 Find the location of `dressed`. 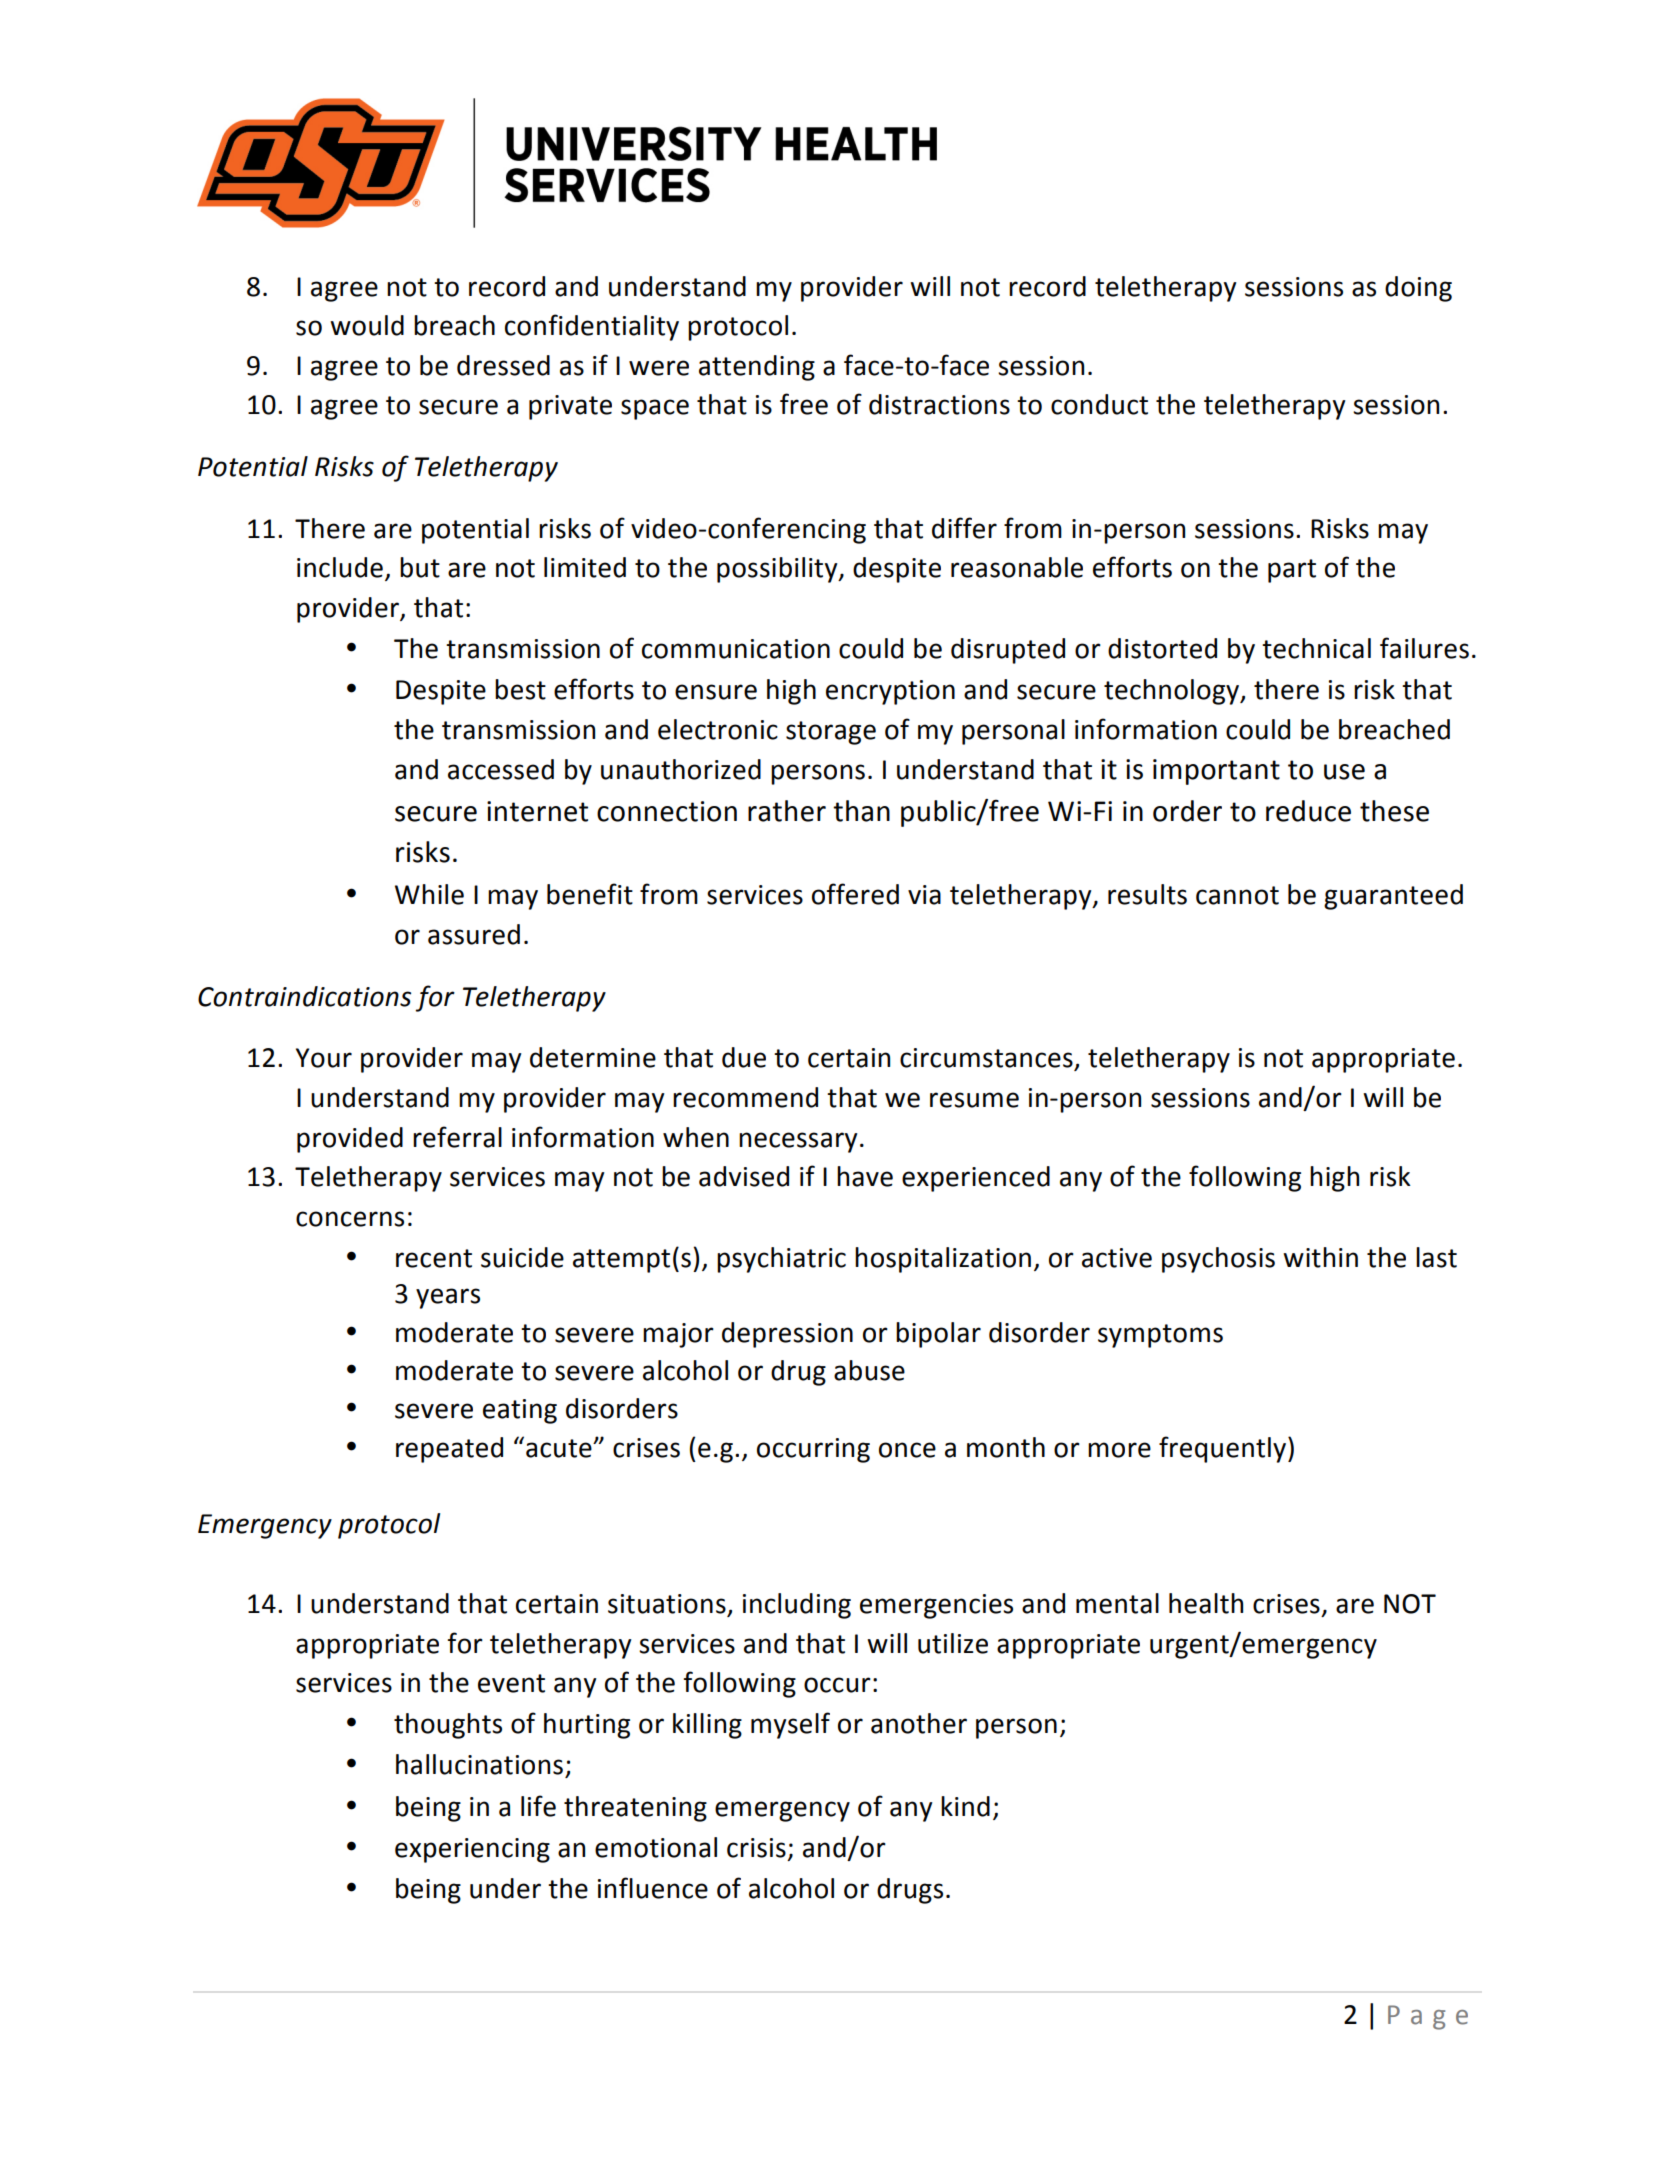

dressed is located at coordinates (503, 365).
